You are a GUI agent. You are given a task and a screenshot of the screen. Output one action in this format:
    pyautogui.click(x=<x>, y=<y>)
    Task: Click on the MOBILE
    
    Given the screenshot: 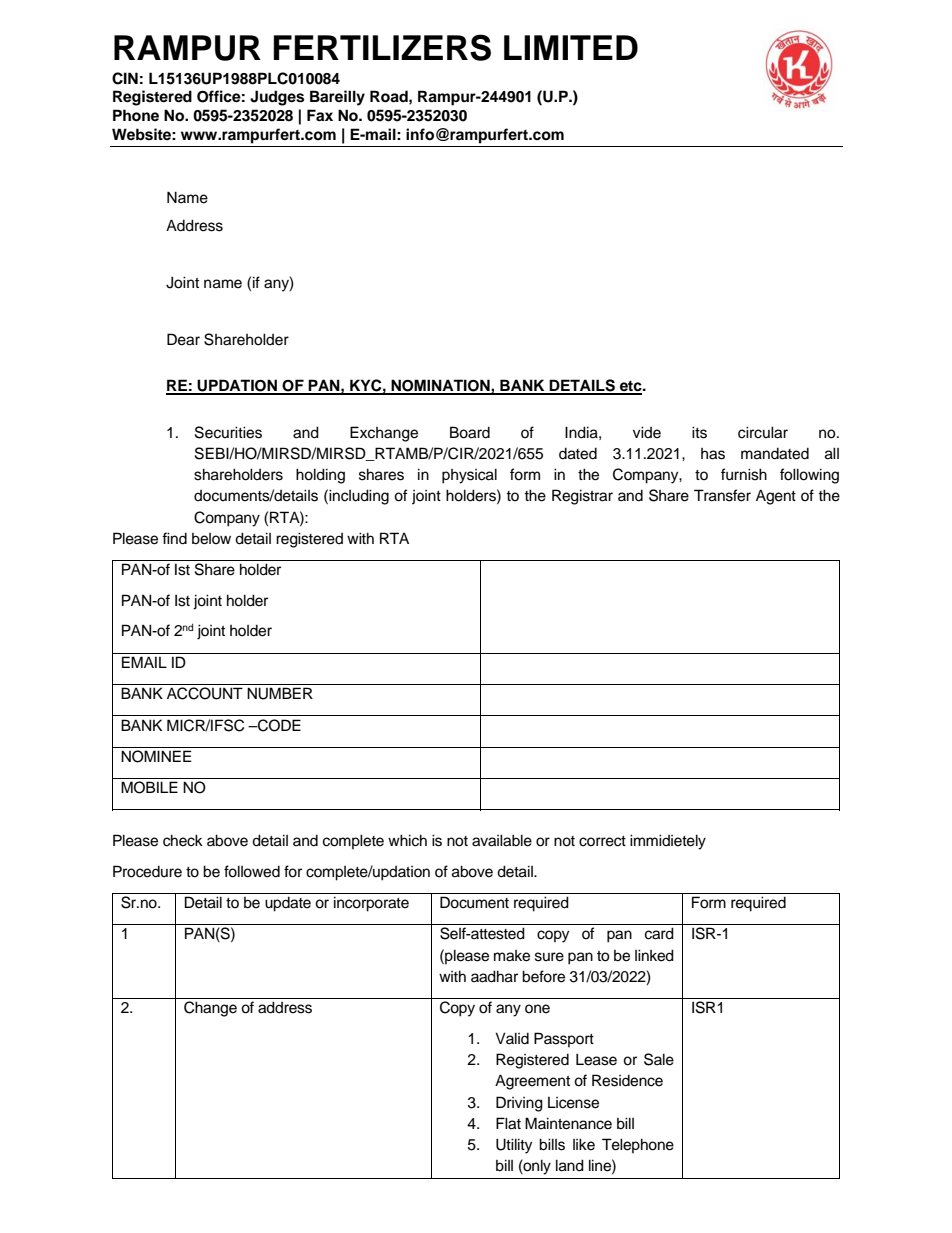 What is the action you would take?
    pyautogui.click(x=149, y=787)
